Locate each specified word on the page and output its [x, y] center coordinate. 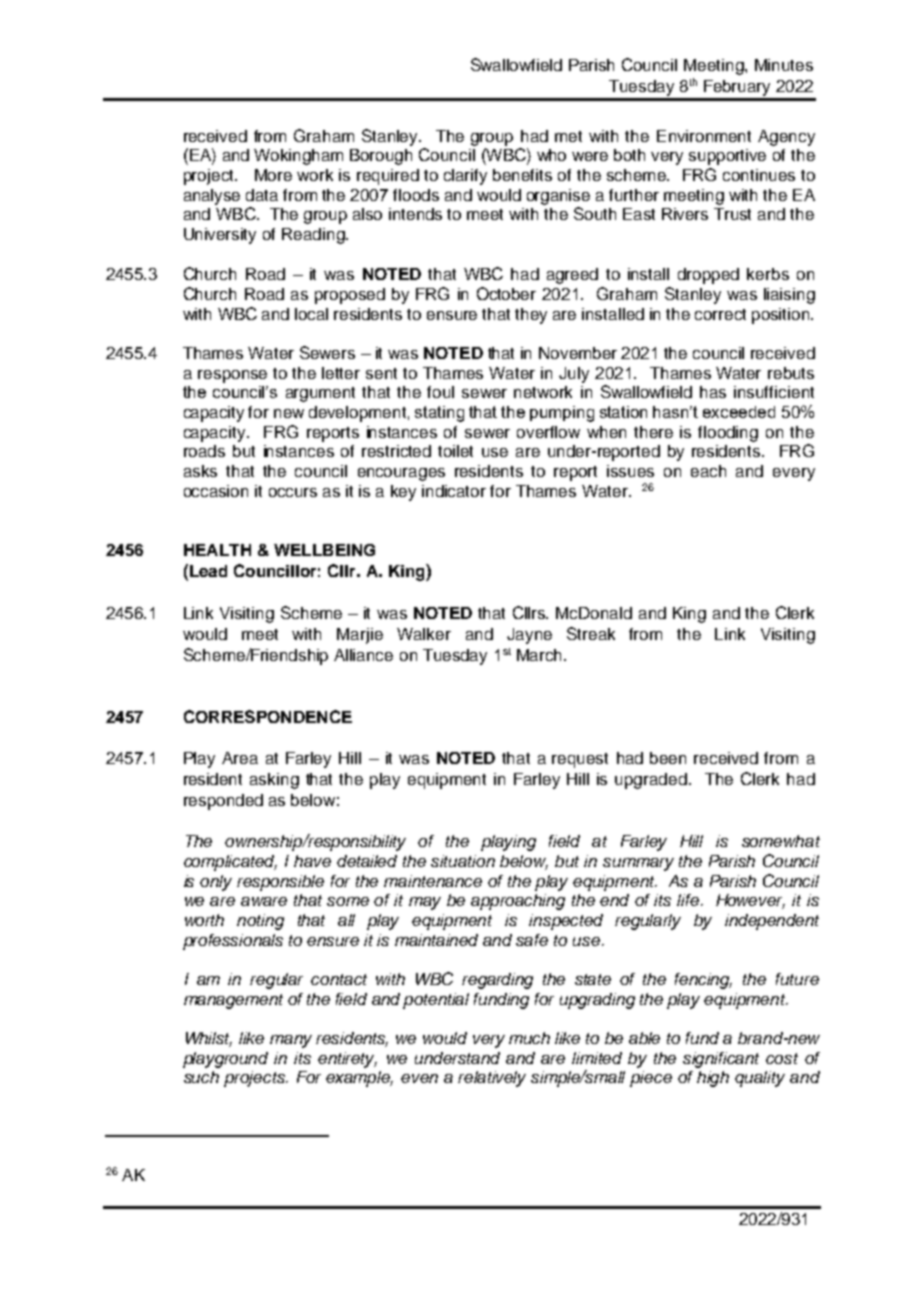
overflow [548, 432]
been [668, 758]
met [568, 136]
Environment [704, 136]
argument [320, 394]
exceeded [739, 412]
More [273, 175]
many [291, 1041]
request [580, 760]
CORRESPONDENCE [268, 716]
